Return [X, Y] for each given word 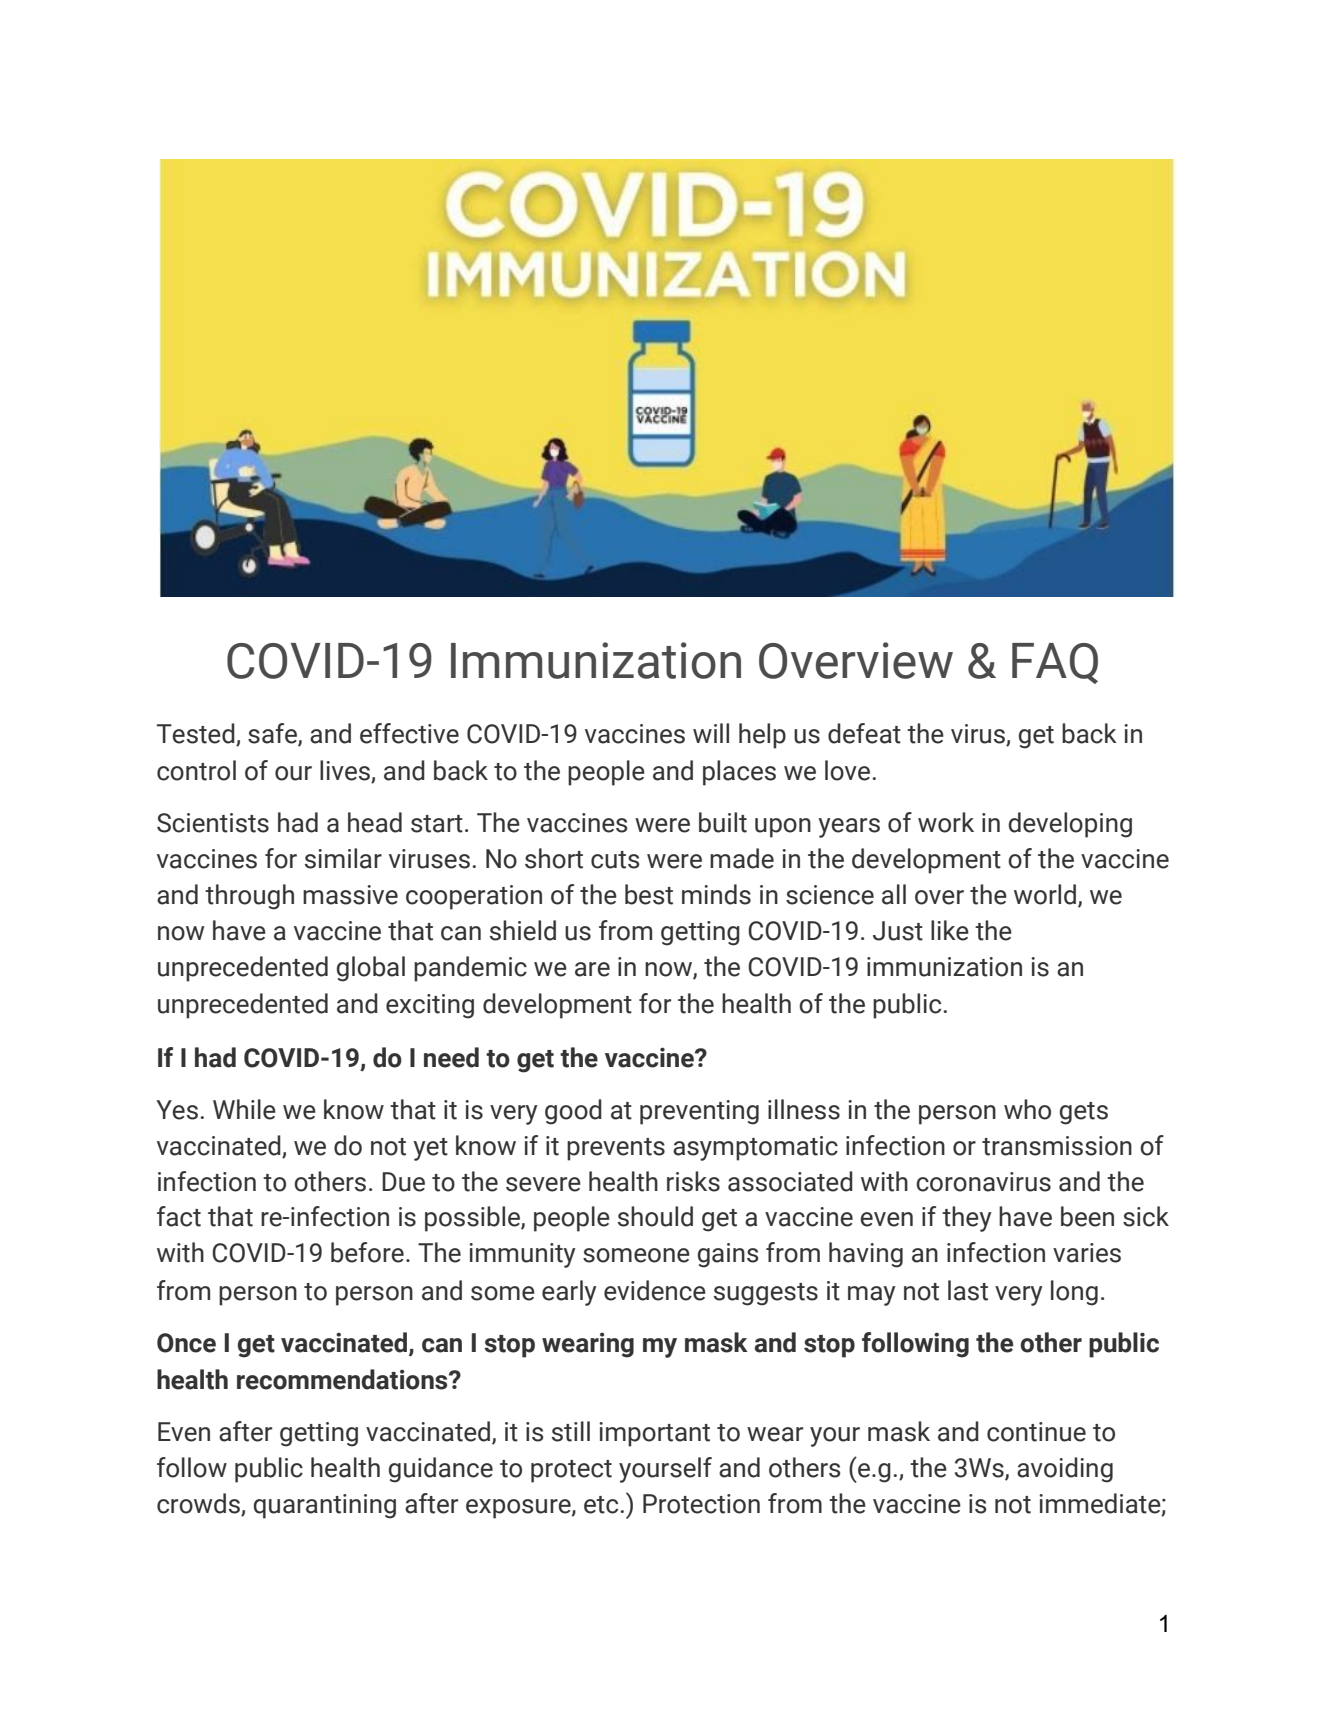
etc [602, 1505]
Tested [196, 733]
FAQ [1055, 663]
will [711, 733]
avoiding [1065, 1470]
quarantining [325, 1506]
